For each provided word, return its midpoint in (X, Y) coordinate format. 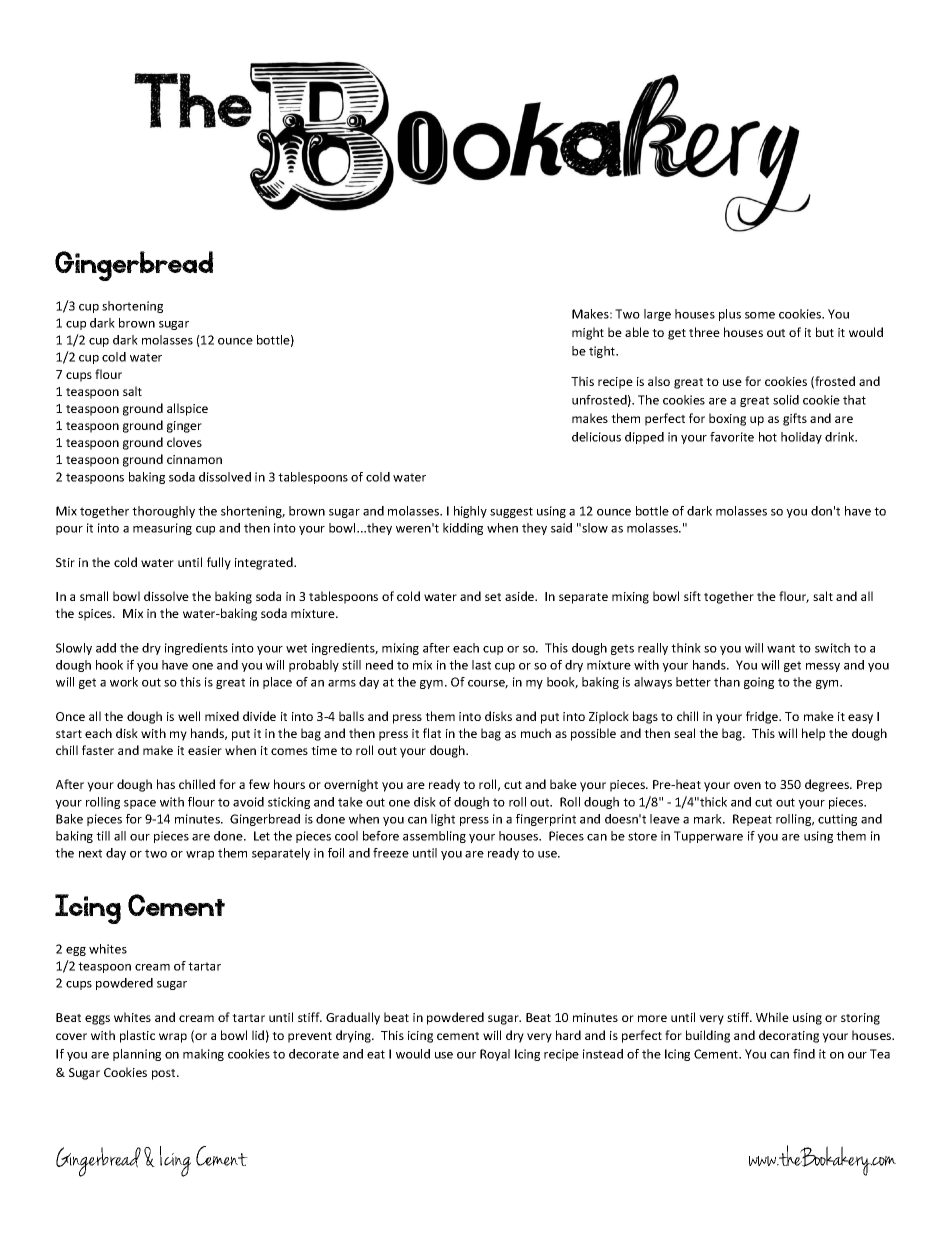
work (124, 682)
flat (432, 733)
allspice (187, 409)
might (588, 333)
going (759, 683)
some (760, 315)
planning (137, 1055)
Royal (495, 1055)
